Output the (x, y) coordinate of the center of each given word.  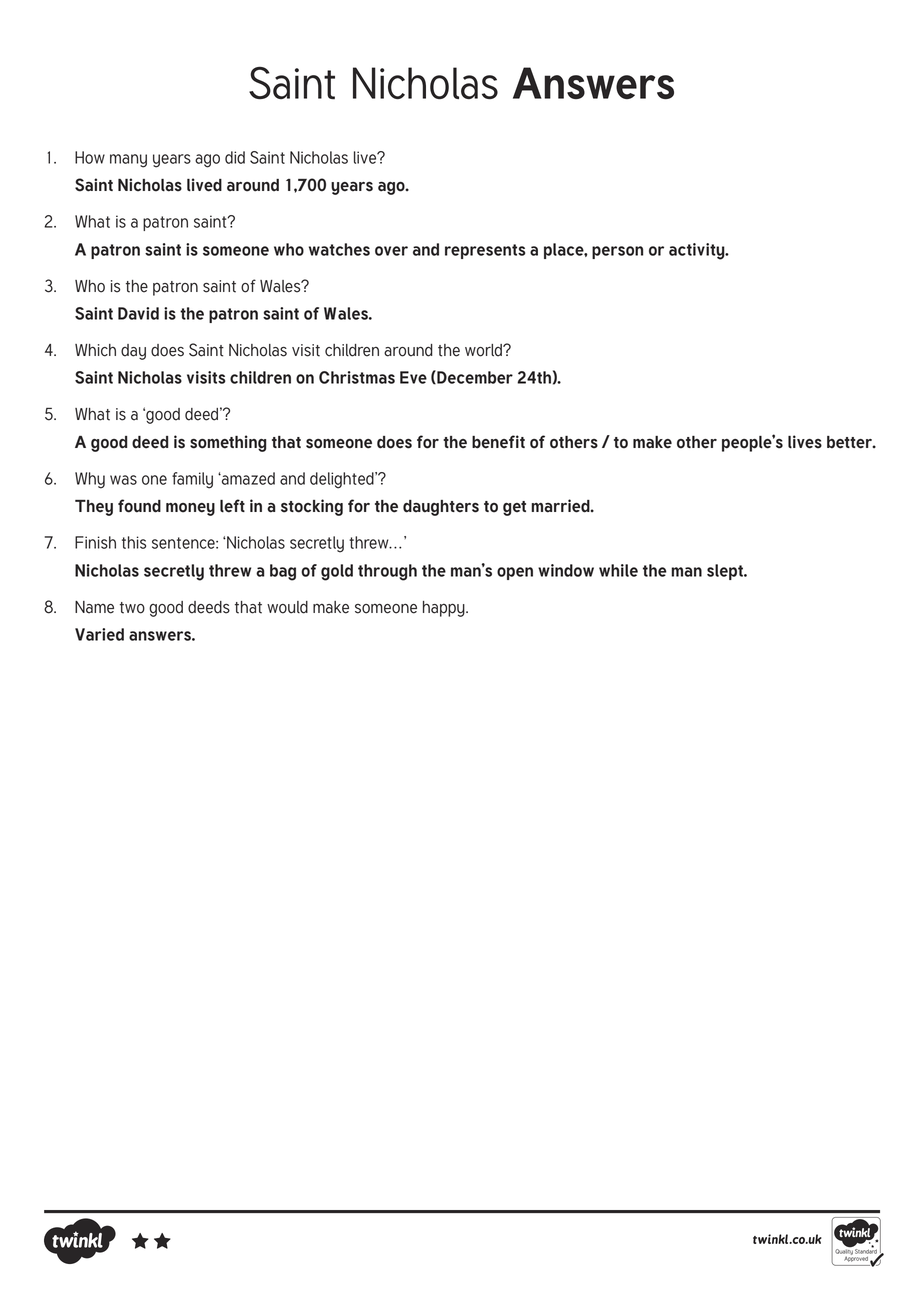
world (484, 350)
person (617, 252)
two (132, 608)
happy (445, 609)
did (235, 157)
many (128, 161)
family (192, 480)
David (138, 313)
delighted (343, 480)
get (514, 508)
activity (698, 251)
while (618, 570)
